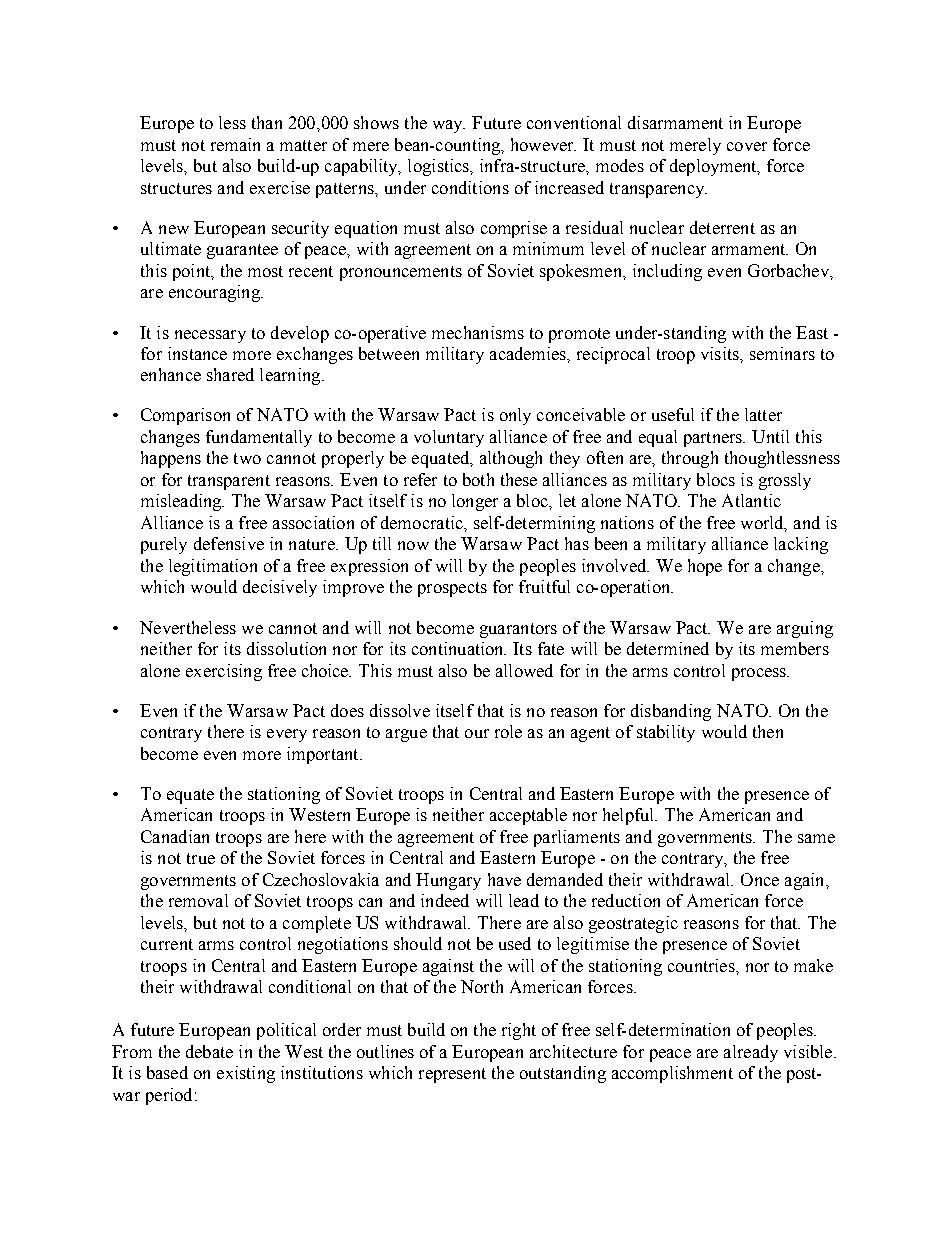 Image resolution: width=952 pixels, height=1233 pixels. What do you see at coordinates (235, 144) in the image?
I see `remain` at bounding box center [235, 144].
